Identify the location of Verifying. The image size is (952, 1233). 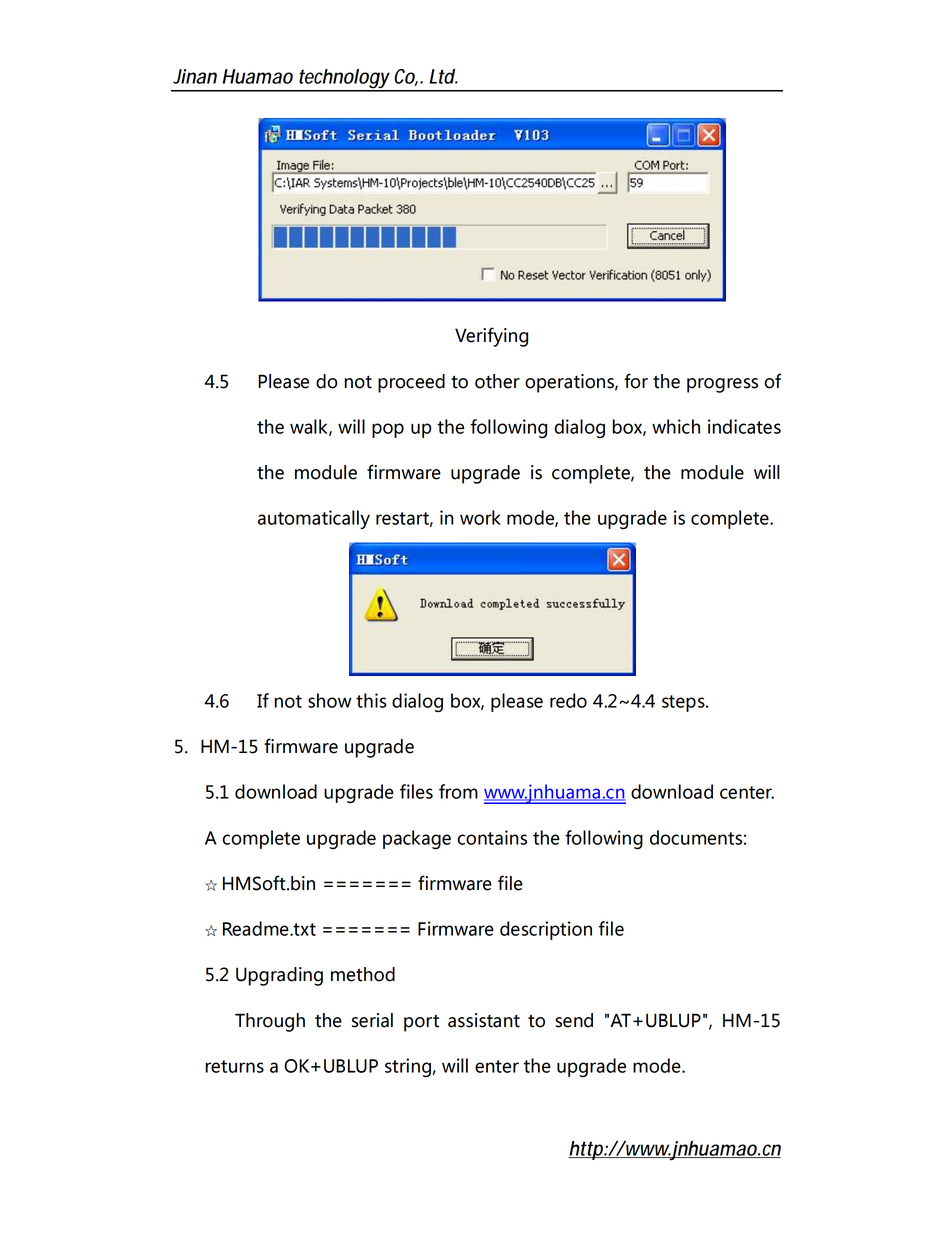
(491, 337).
